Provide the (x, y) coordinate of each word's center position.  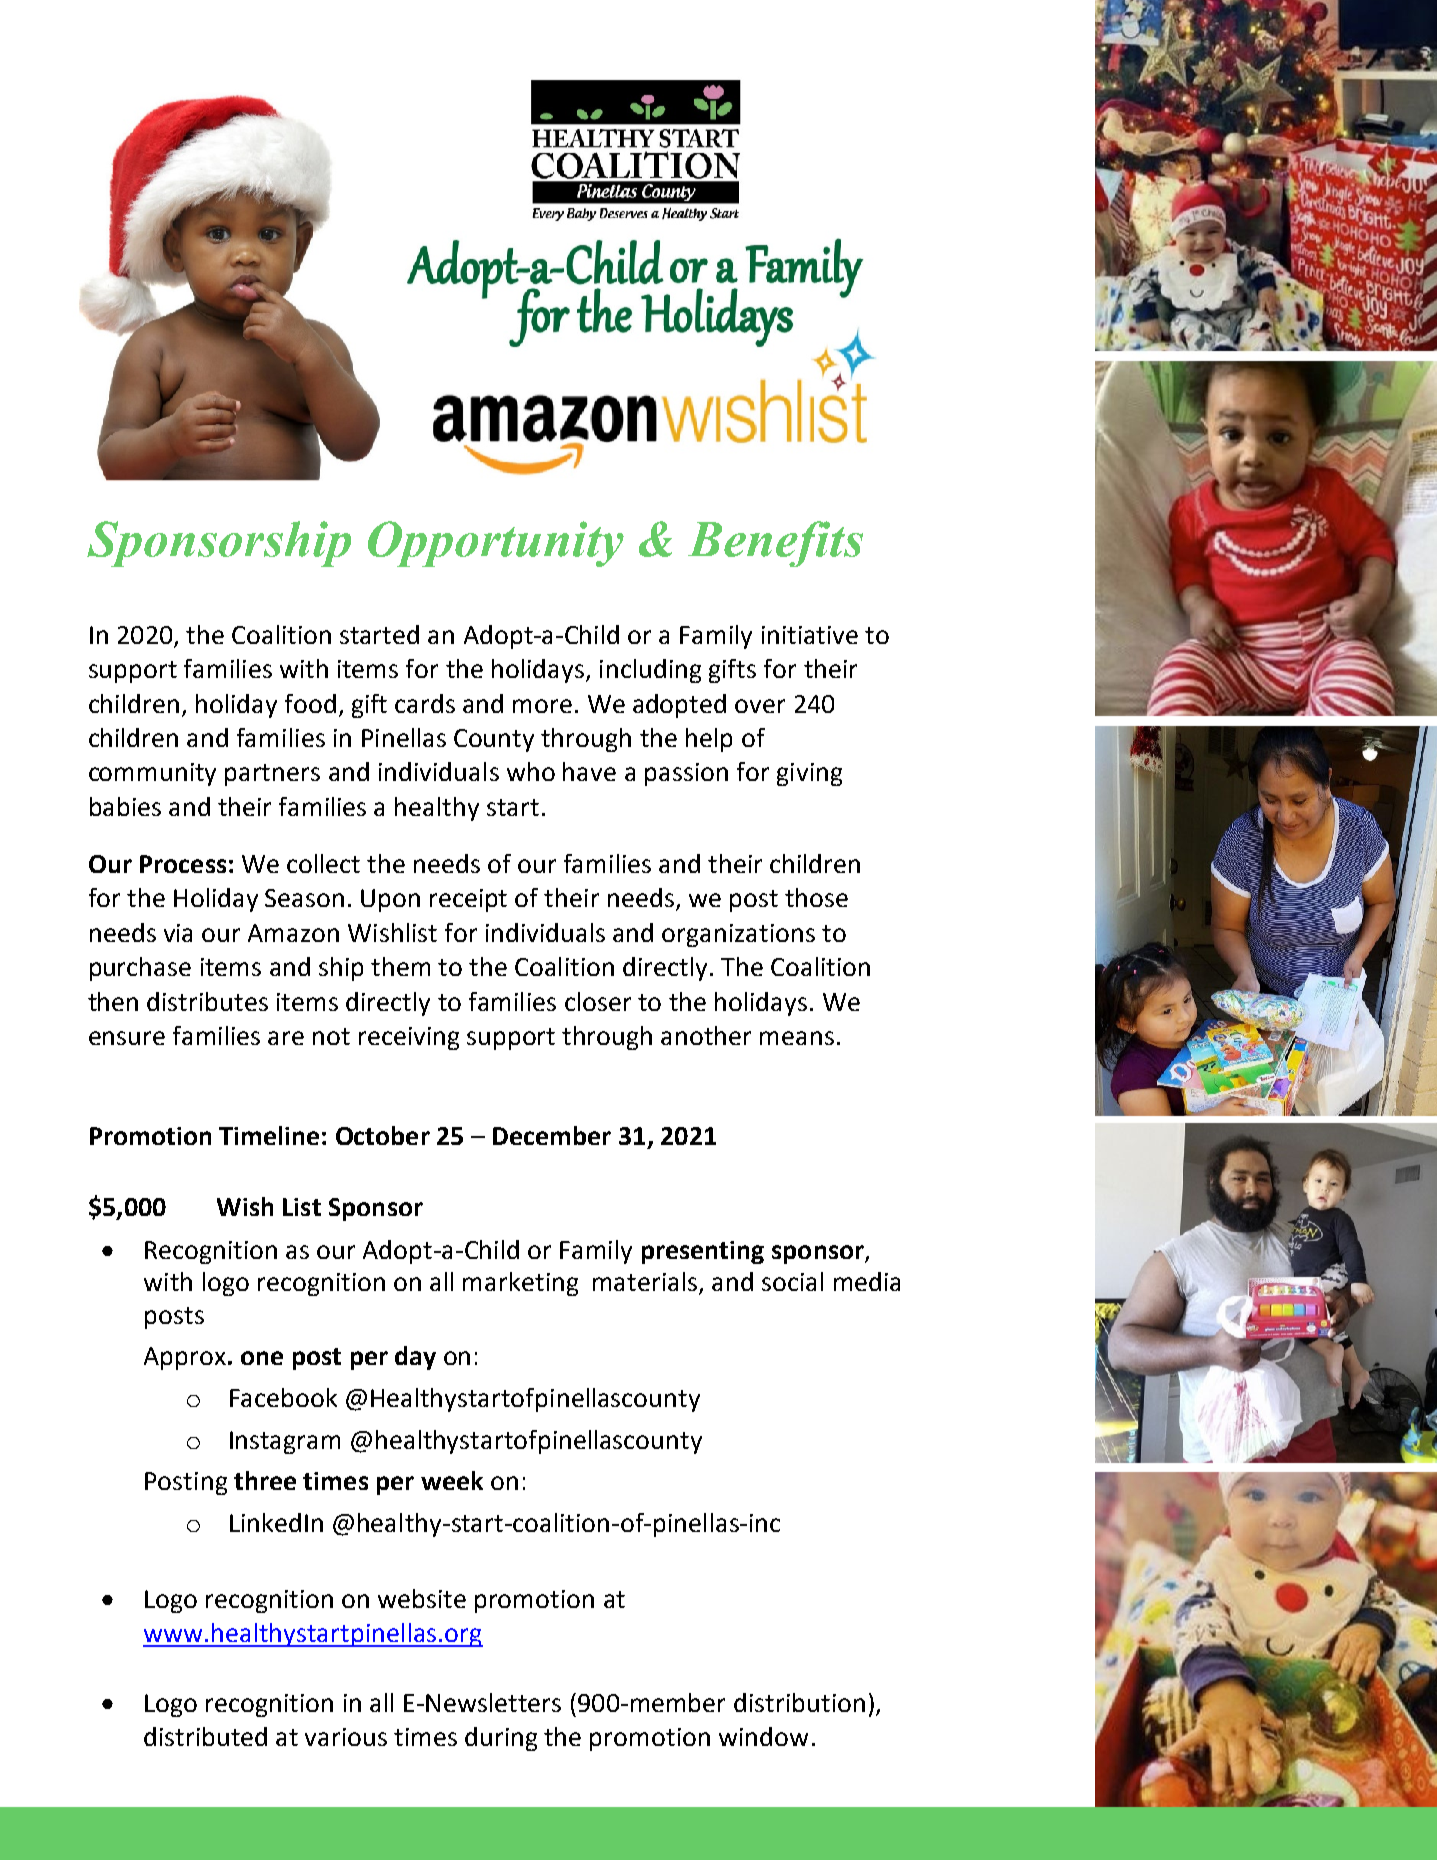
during (501, 1739)
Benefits (775, 544)
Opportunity (496, 544)
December (552, 1135)
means (797, 1038)
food (310, 703)
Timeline (269, 1135)
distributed (205, 1736)
